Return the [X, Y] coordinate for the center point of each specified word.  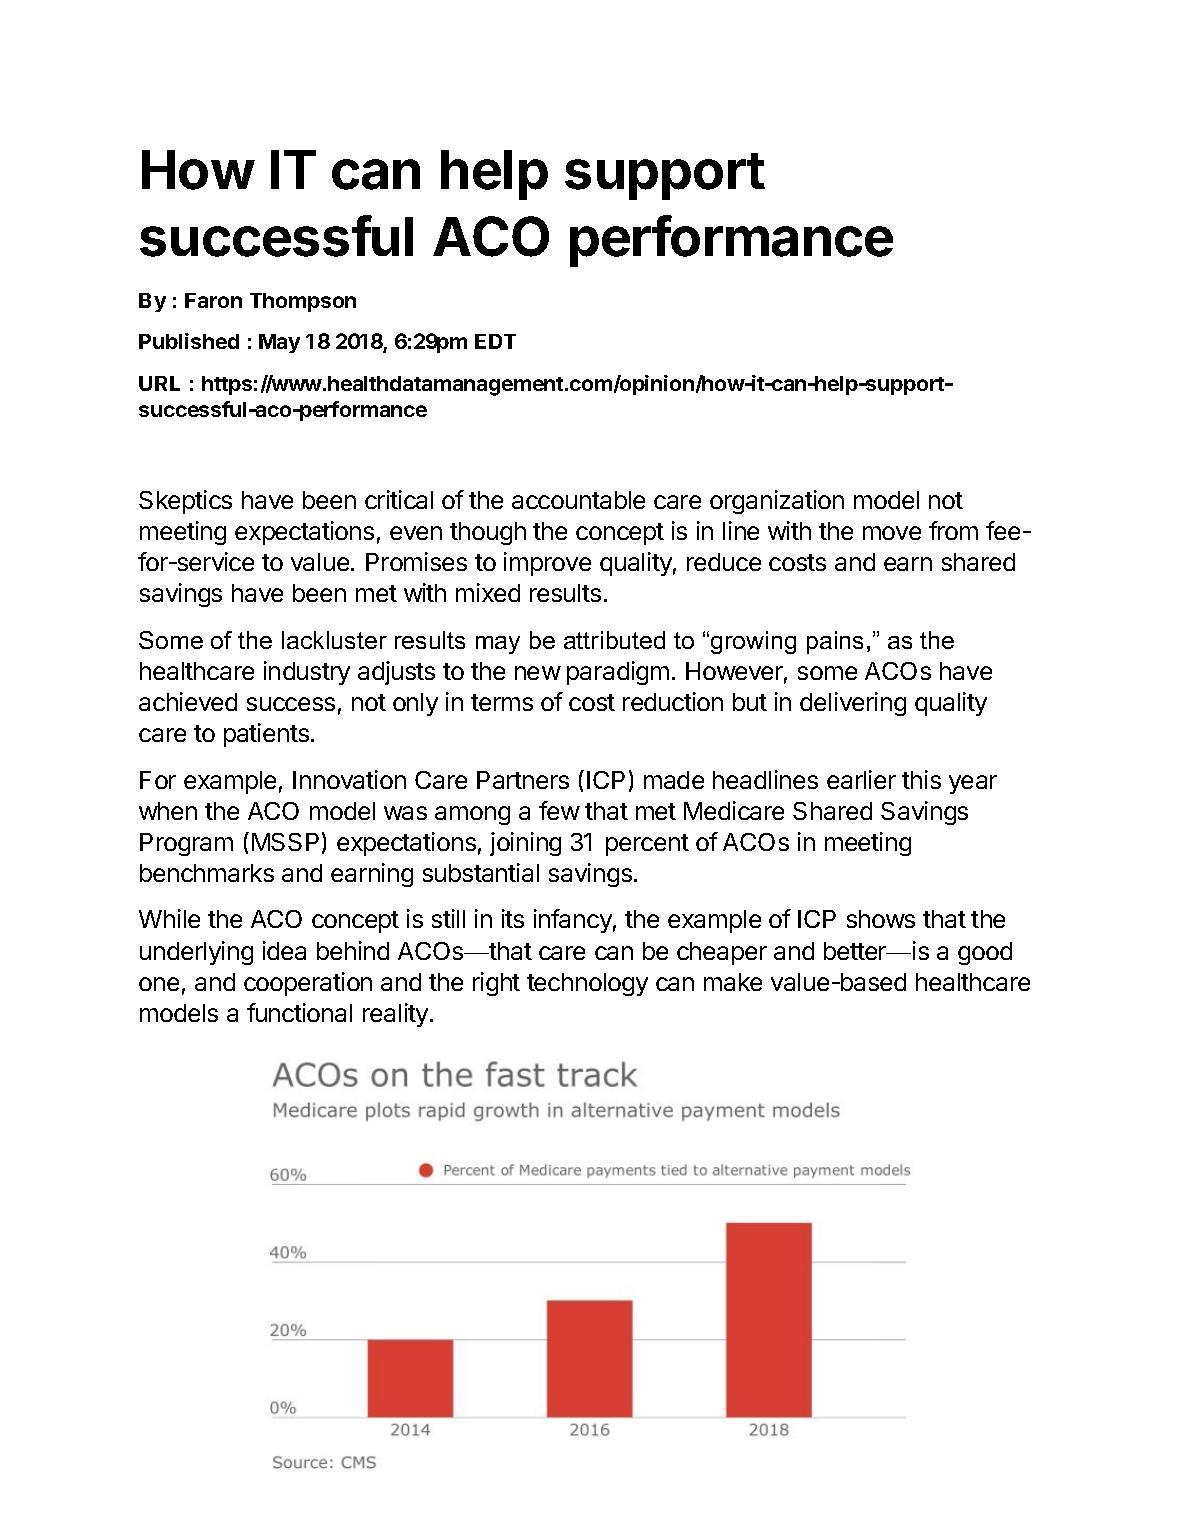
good [985, 953]
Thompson [303, 302]
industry [307, 673]
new [538, 673]
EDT [495, 341]
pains [835, 642]
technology [587, 984]
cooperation [308, 984]
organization [777, 502]
